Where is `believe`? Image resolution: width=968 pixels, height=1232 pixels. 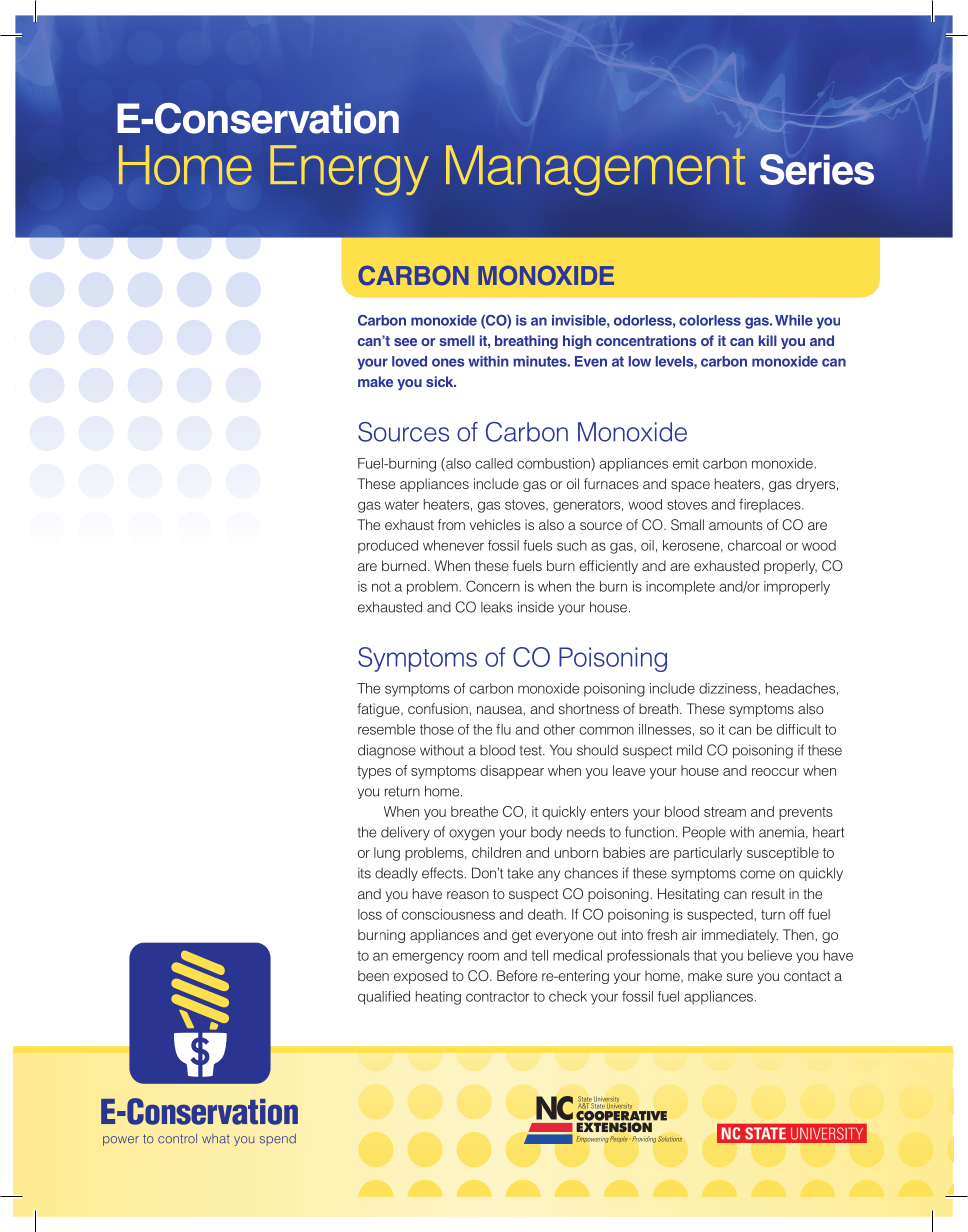
believe is located at coordinates (770, 955).
